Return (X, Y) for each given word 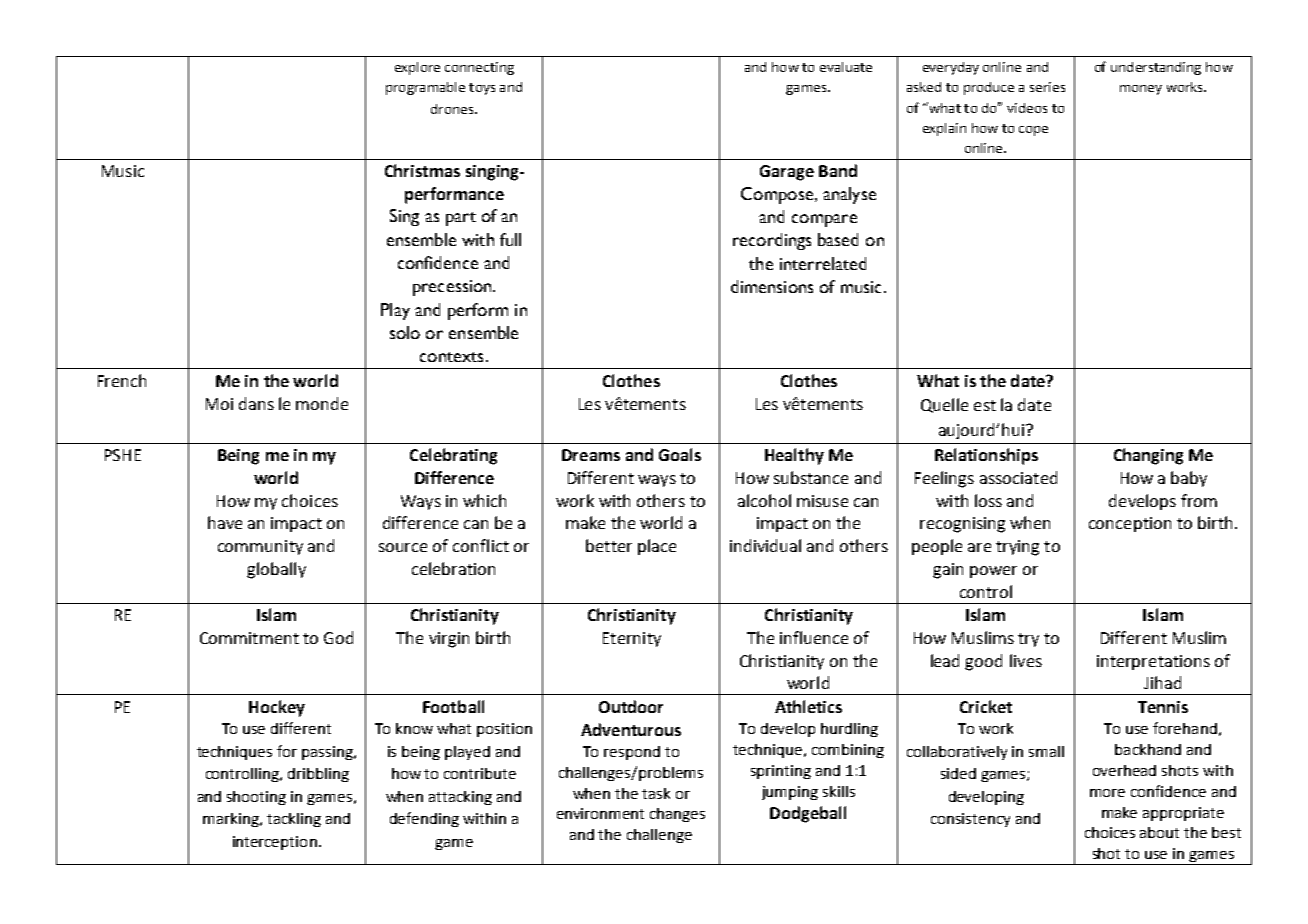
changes (677, 815)
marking (232, 820)
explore (417, 68)
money (1141, 90)
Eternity (632, 639)
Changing (1148, 456)
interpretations (1153, 662)
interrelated (823, 263)
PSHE (123, 455)
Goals (680, 454)
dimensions (772, 286)
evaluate (846, 67)
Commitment (249, 638)
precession (453, 288)
